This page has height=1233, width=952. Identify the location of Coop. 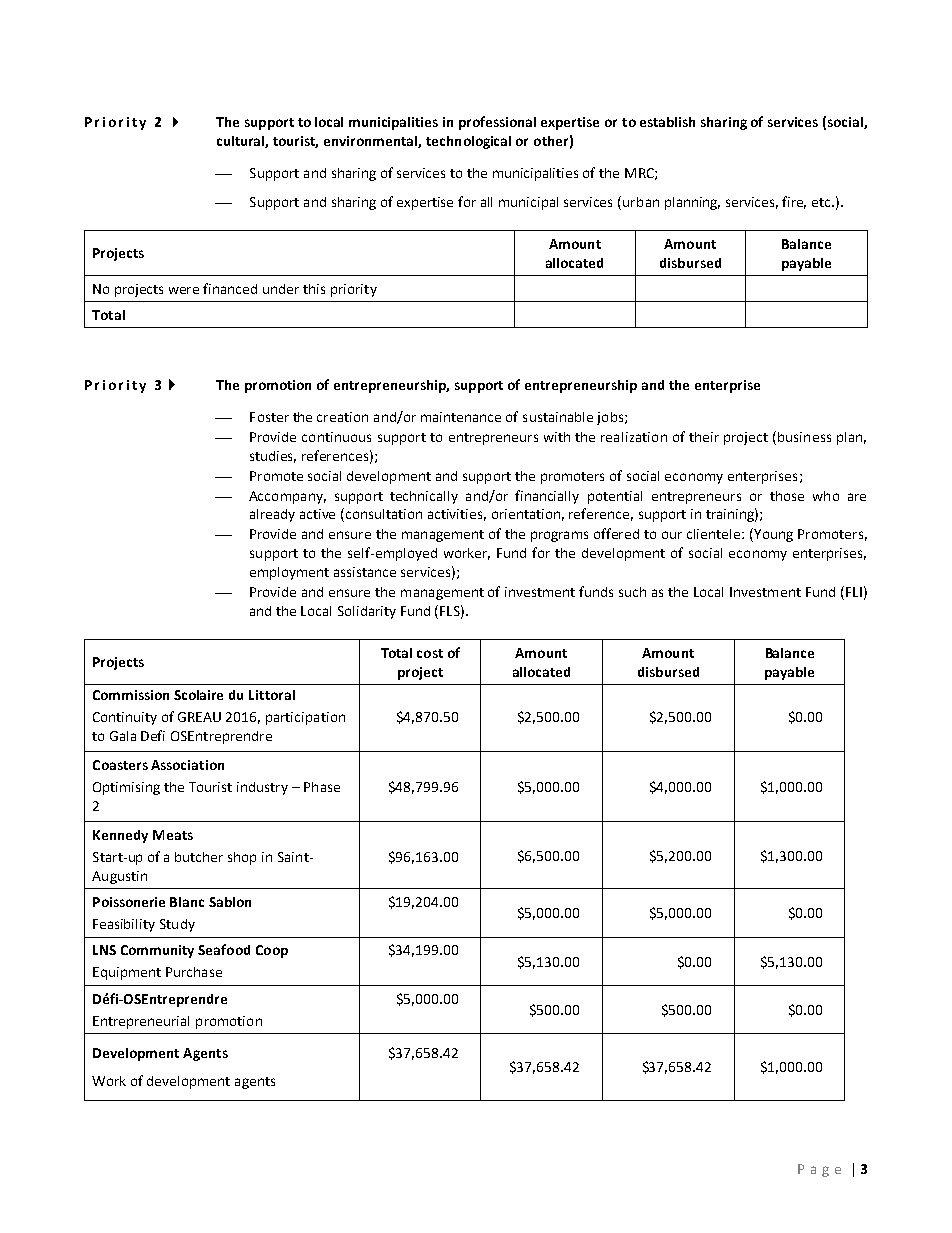
(272, 951).
